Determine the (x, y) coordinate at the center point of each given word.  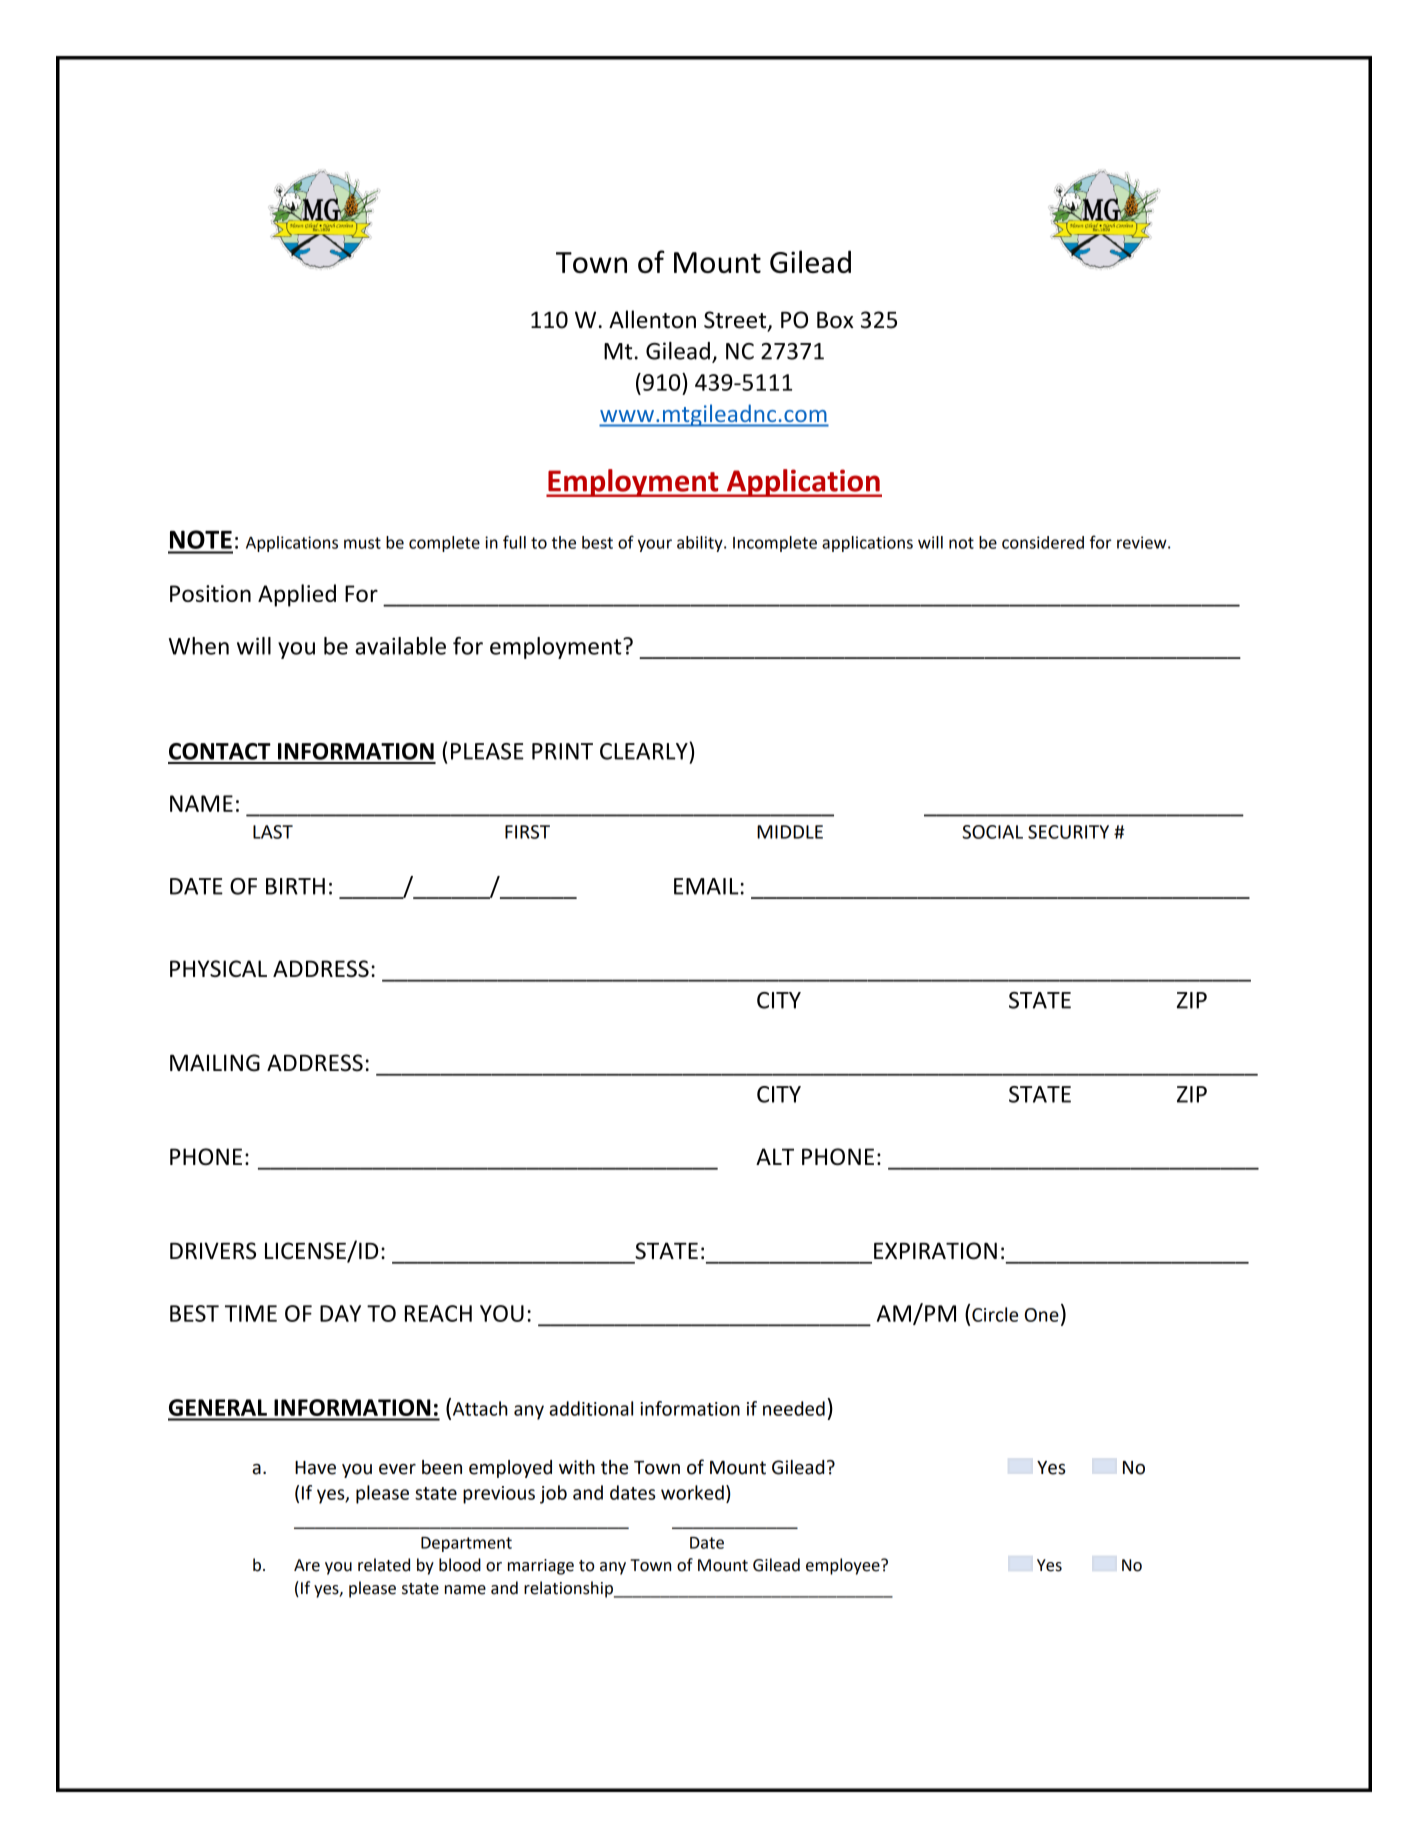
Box (835, 320)
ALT (775, 1156)
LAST (273, 832)
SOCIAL (992, 832)
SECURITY (1068, 832)
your (655, 545)
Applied (297, 595)
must (362, 543)
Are (307, 1565)
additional (591, 1408)
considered (1043, 542)
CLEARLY (645, 751)
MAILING (215, 1063)
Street (736, 321)
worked (692, 1492)
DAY (340, 1313)
